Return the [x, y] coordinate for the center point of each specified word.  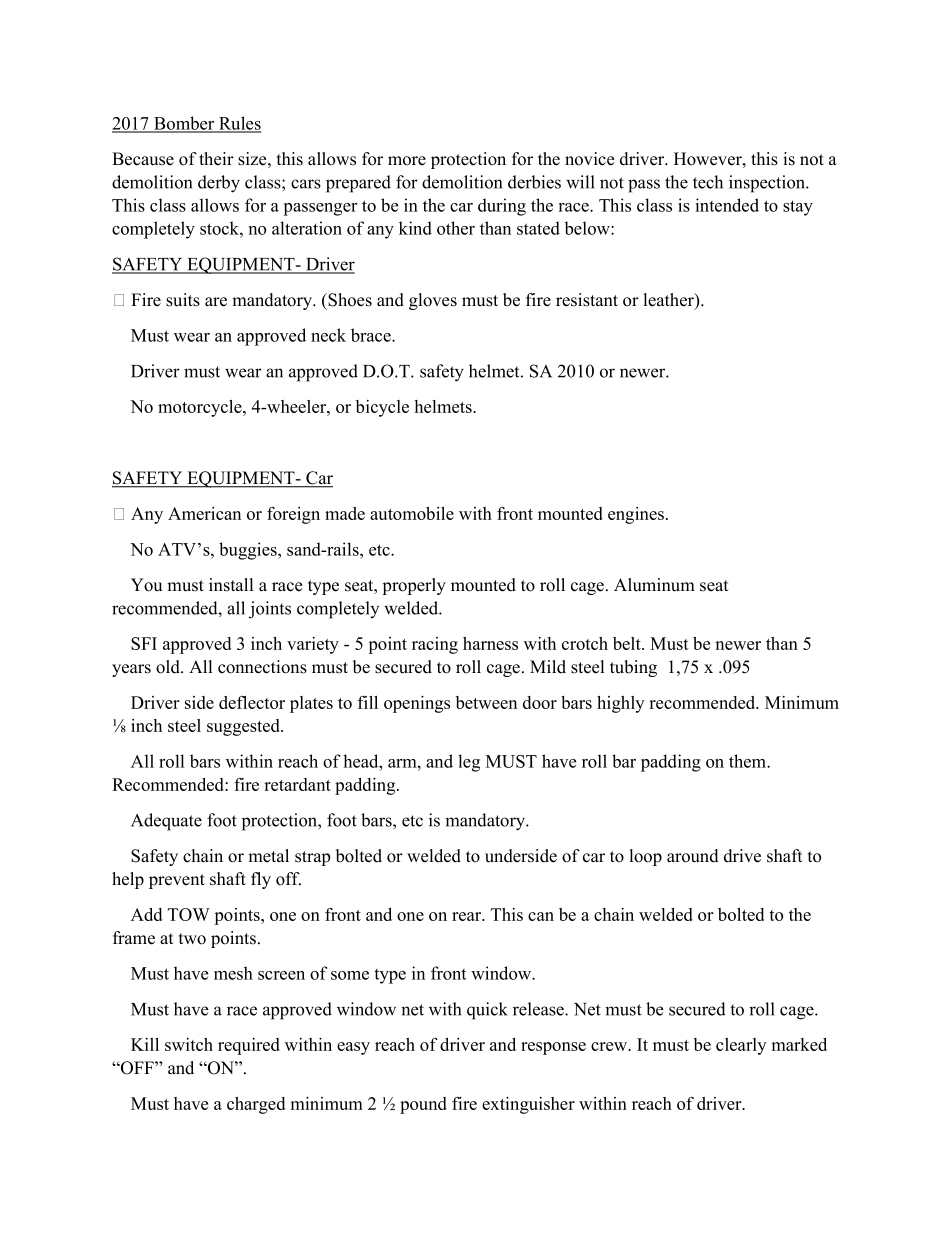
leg [469, 763]
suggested [244, 727]
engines [636, 515]
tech [708, 182]
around [693, 856]
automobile [412, 513]
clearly [741, 1046]
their [216, 159]
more [407, 161]
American [204, 513]
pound [423, 1105]
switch [189, 1044]
